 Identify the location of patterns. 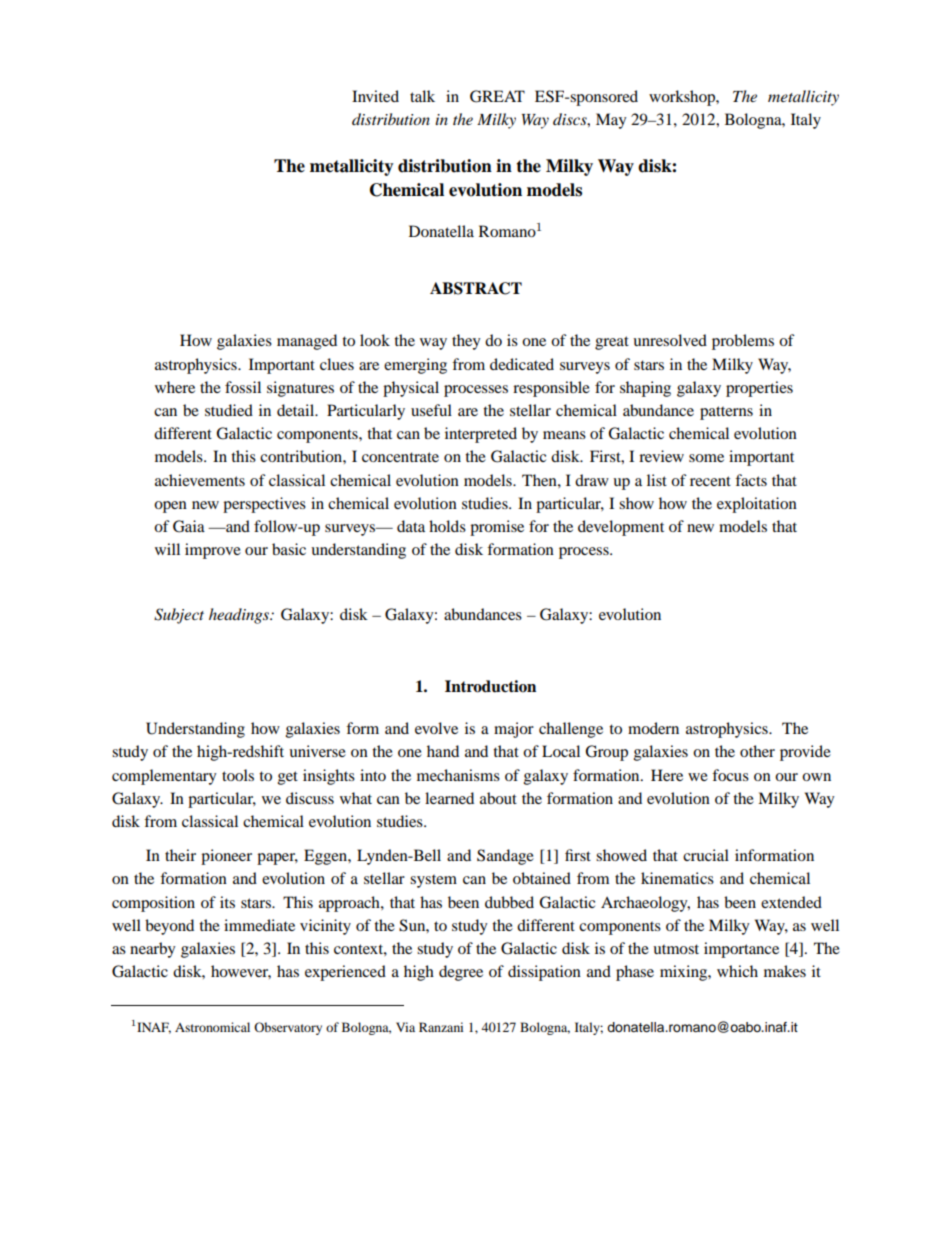
(726, 413).
